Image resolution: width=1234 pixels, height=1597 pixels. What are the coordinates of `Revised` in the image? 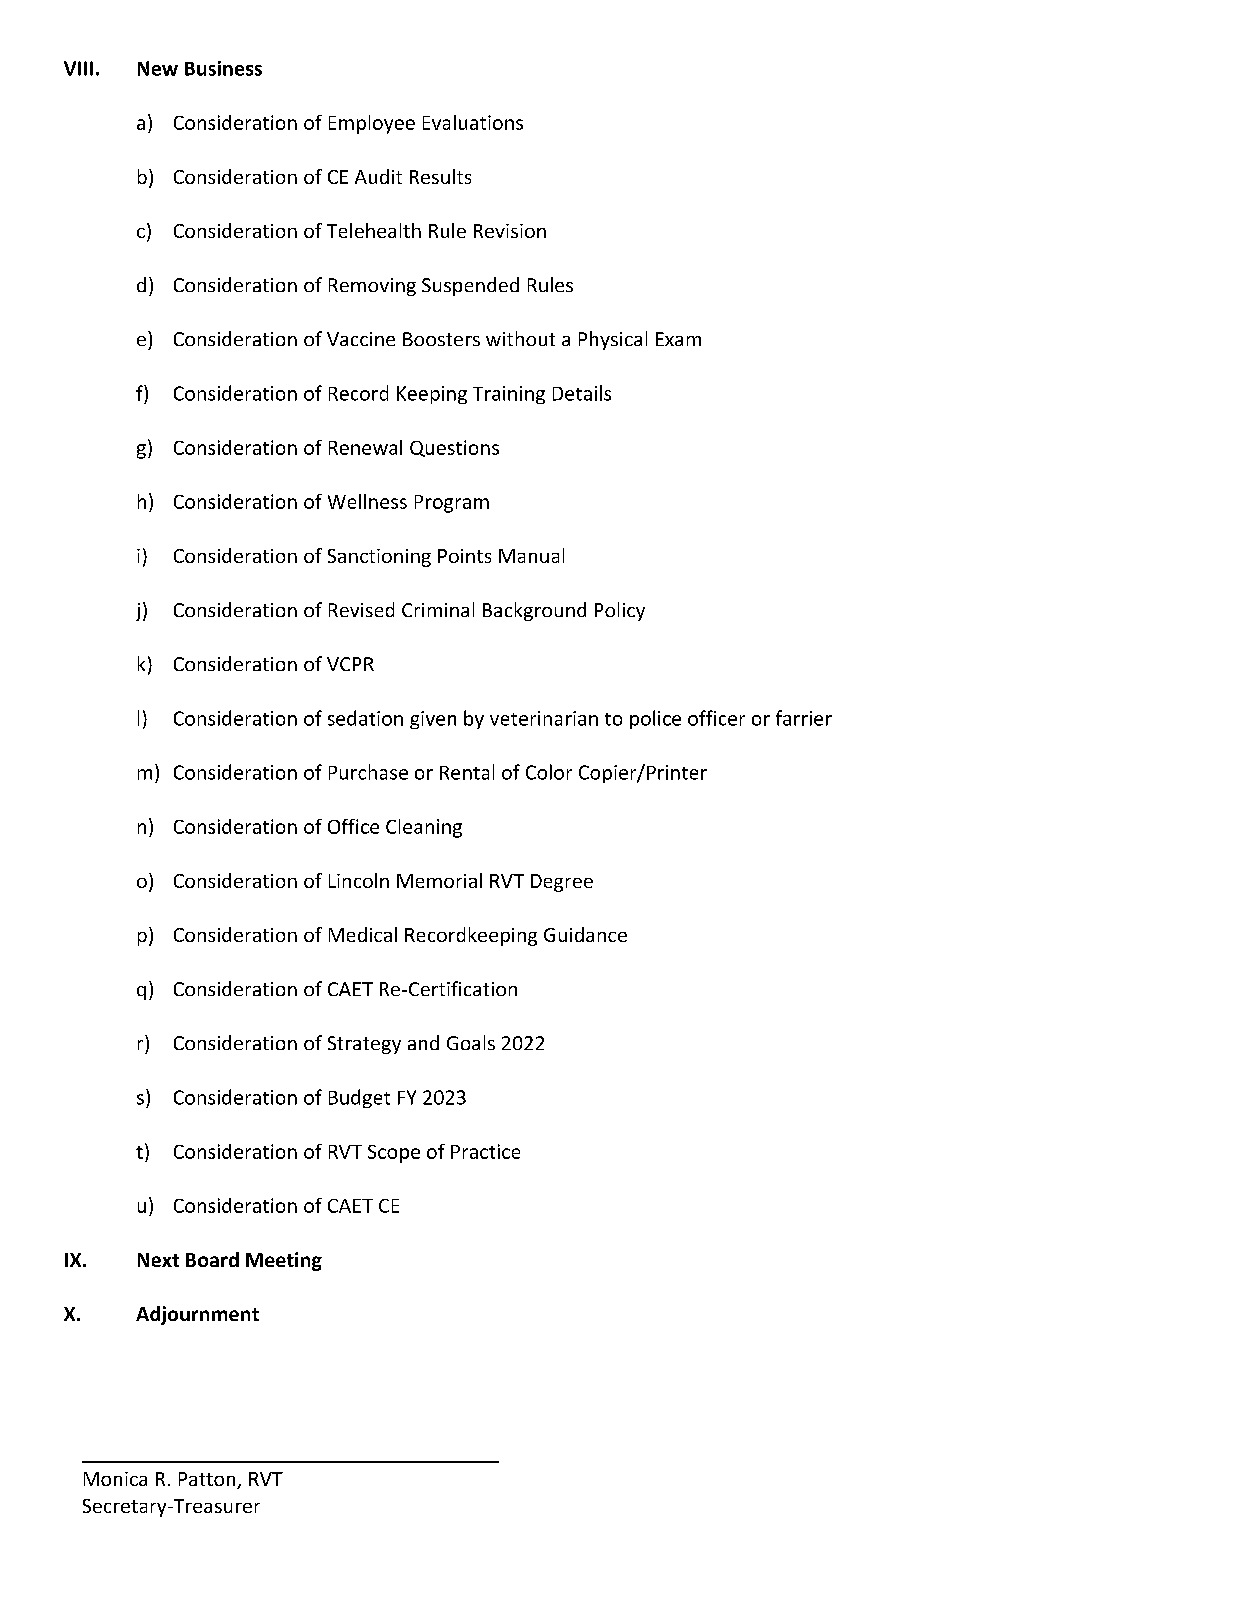 It's located at (361, 609).
